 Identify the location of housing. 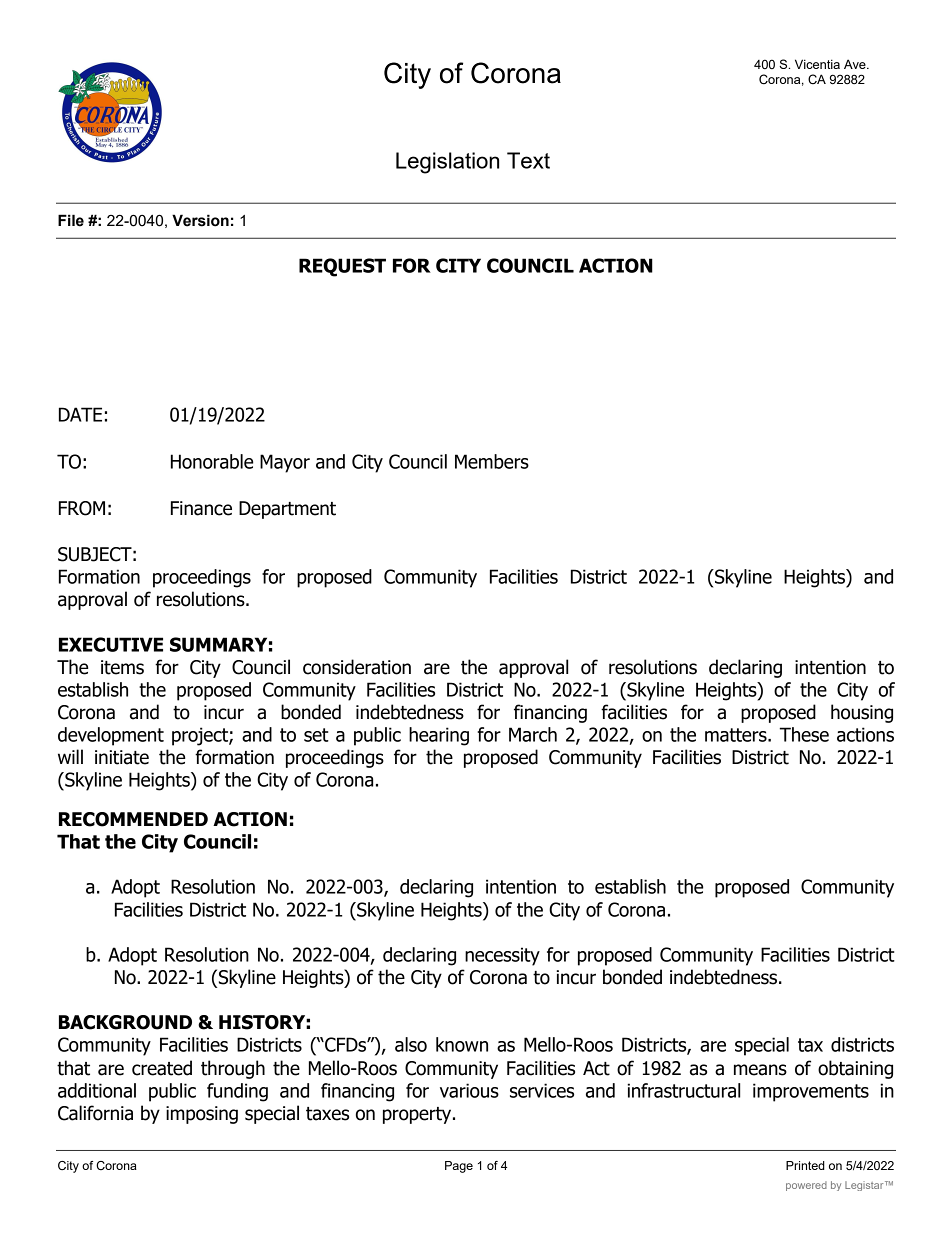
(862, 713).
